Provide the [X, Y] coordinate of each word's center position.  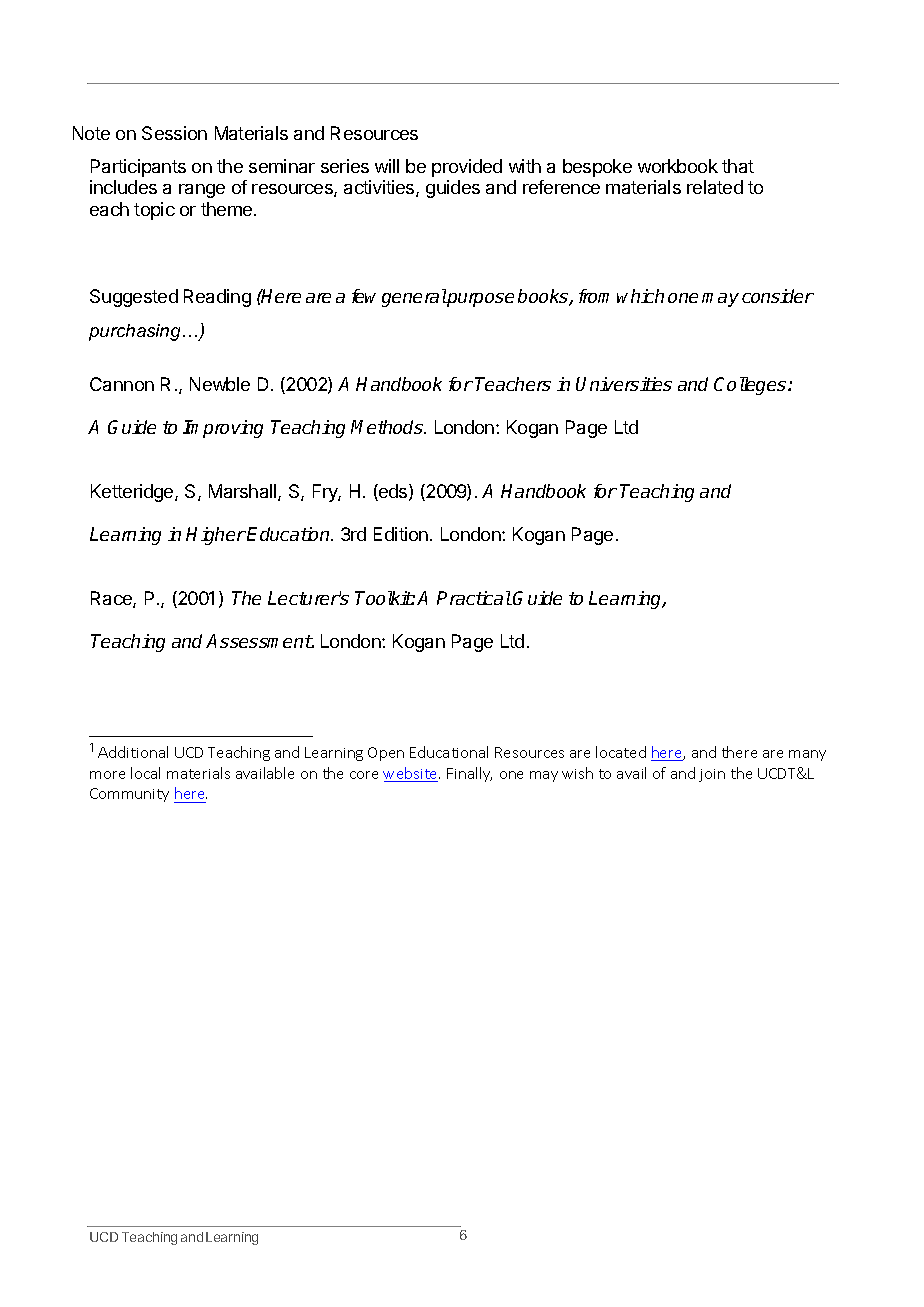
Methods [388, 427]
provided [467, 168]
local [145, 773]
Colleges [751, 386]
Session [174, 133]
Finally [469, 774]
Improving [223, 429]
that [738, 166]
